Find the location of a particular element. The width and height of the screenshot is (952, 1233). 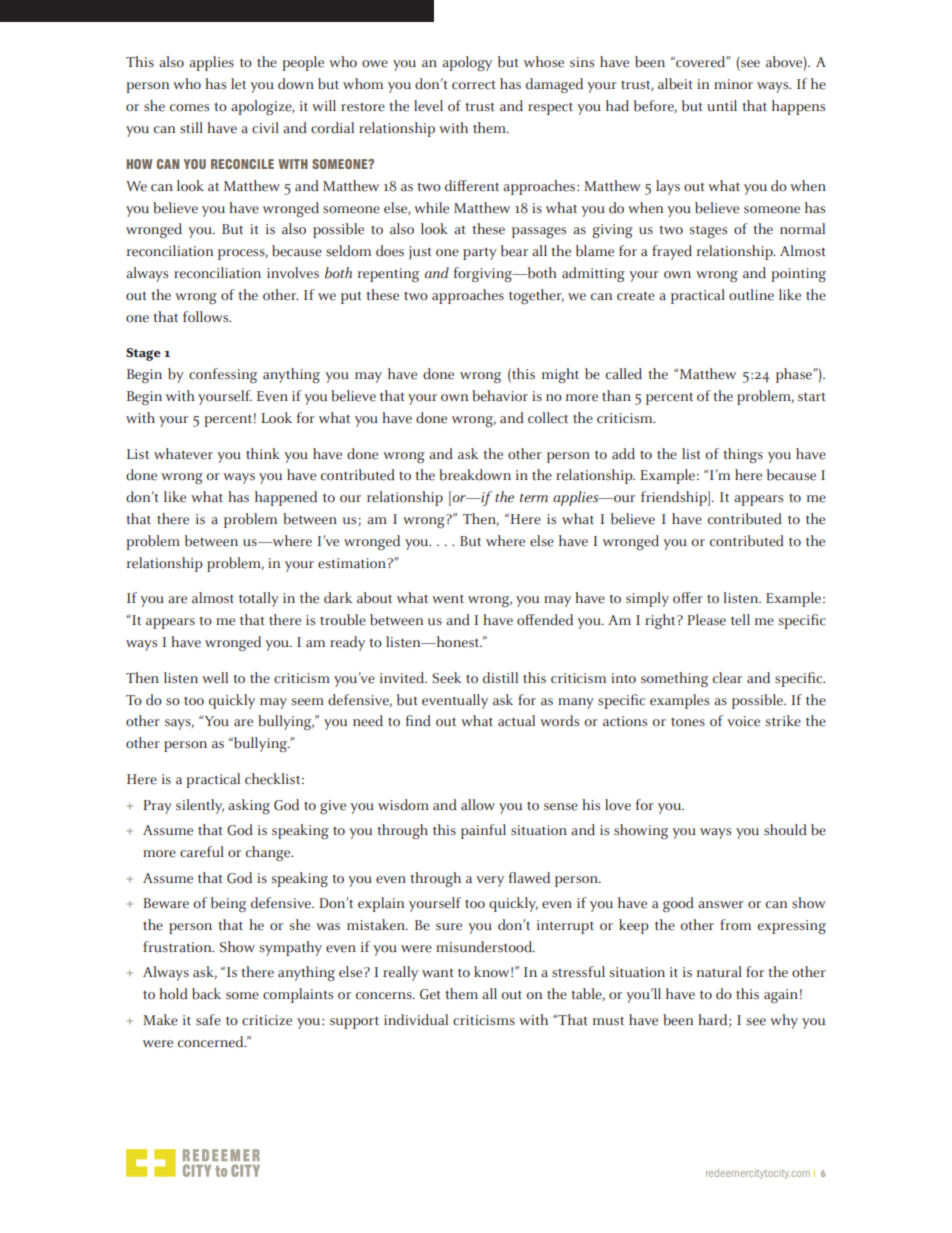

offer is located at coordinates (688, 598).
